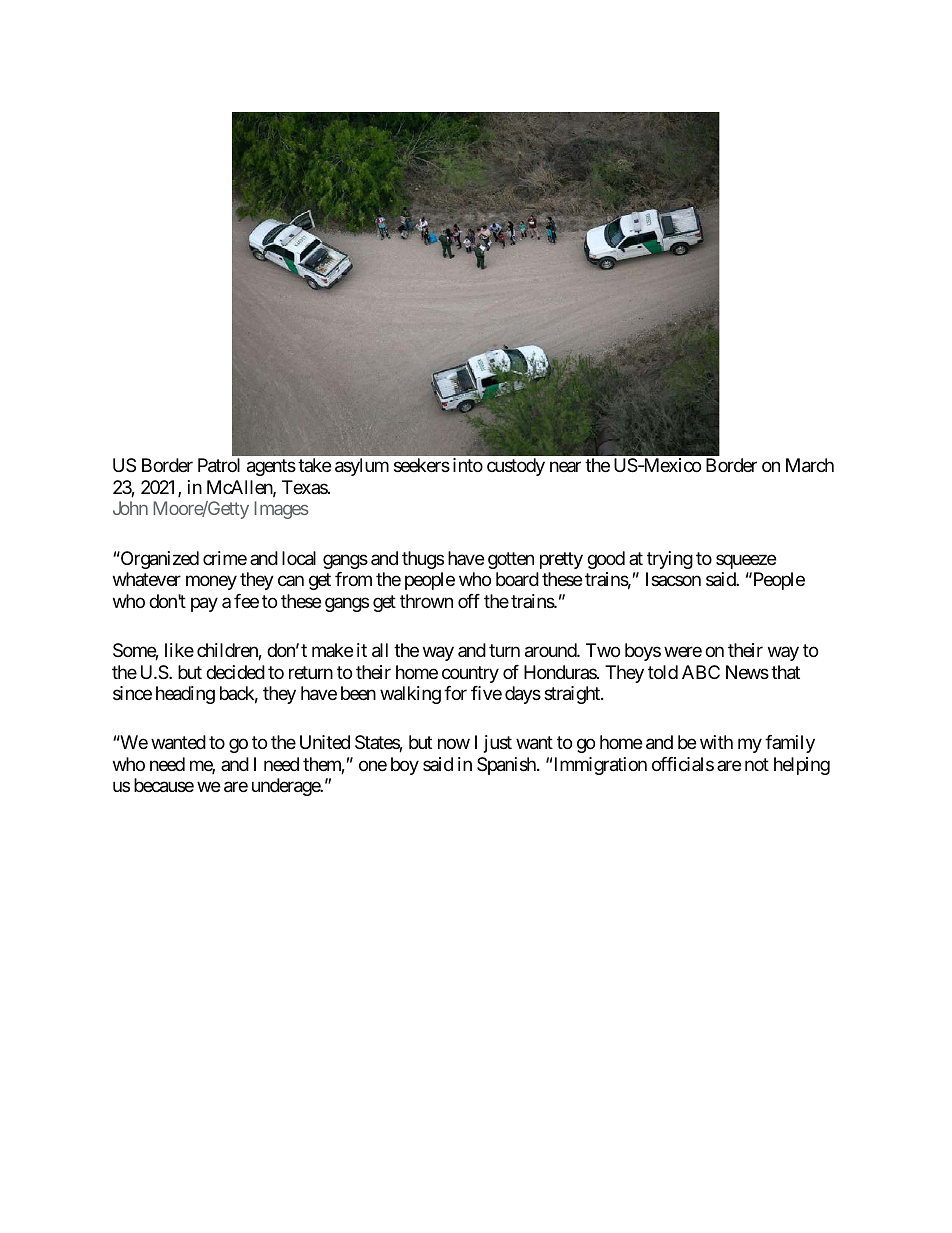 This document has width=952, height=1233. What do you see at coordinates (185, 695) in the document?
I see `heading` at bounding box center [185, 695].
